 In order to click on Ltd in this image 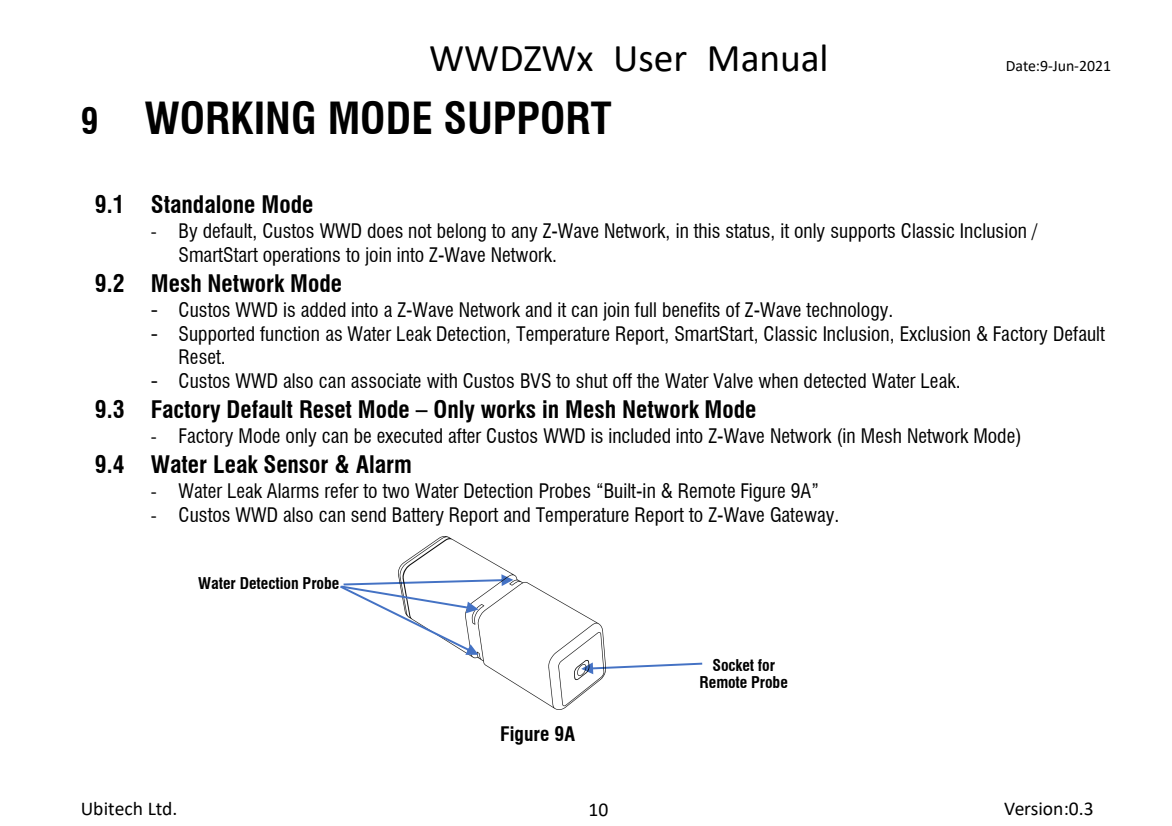, I will do `click(160, 809)`.
